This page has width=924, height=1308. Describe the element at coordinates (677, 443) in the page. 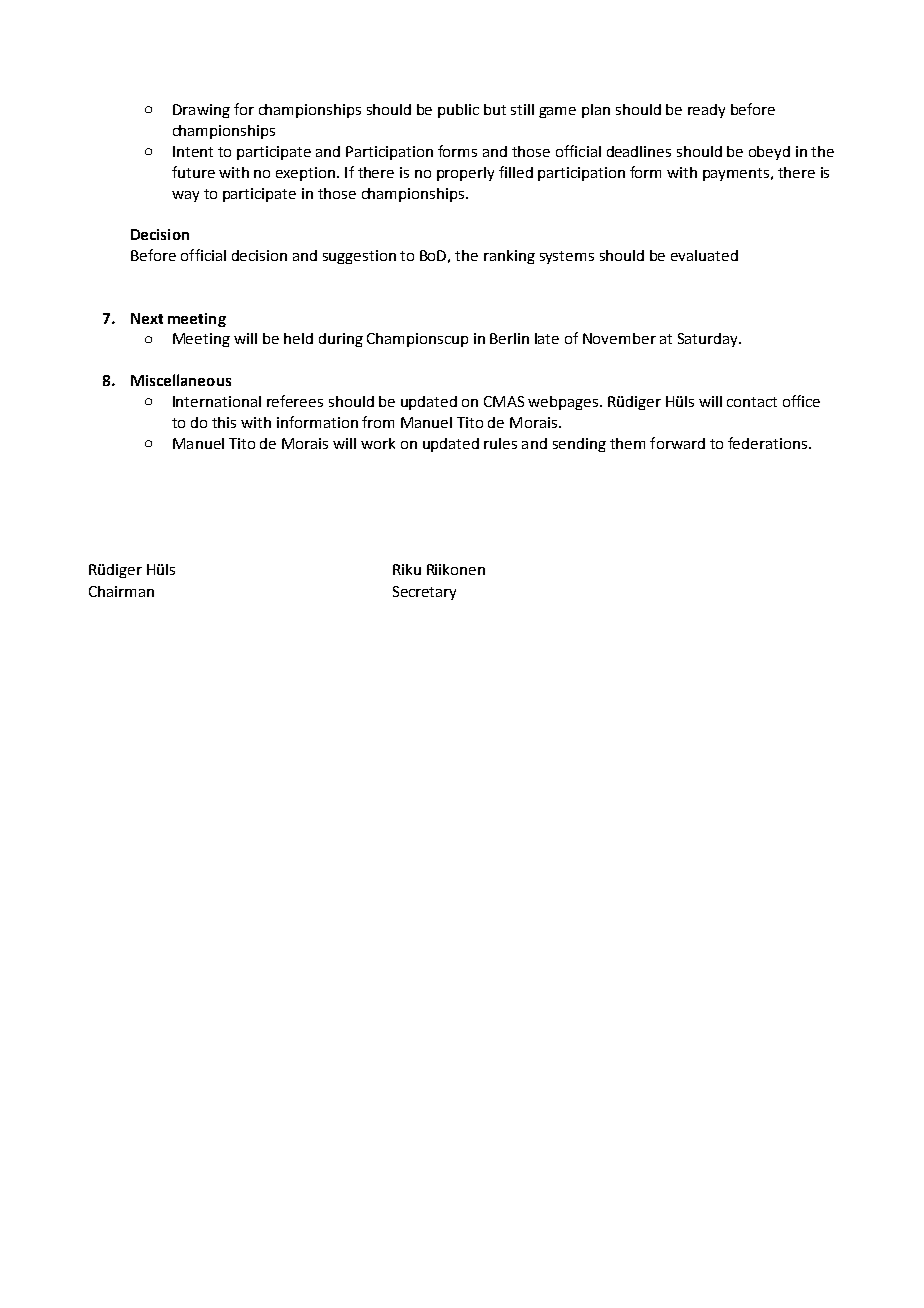

I see `forward` at that location.
